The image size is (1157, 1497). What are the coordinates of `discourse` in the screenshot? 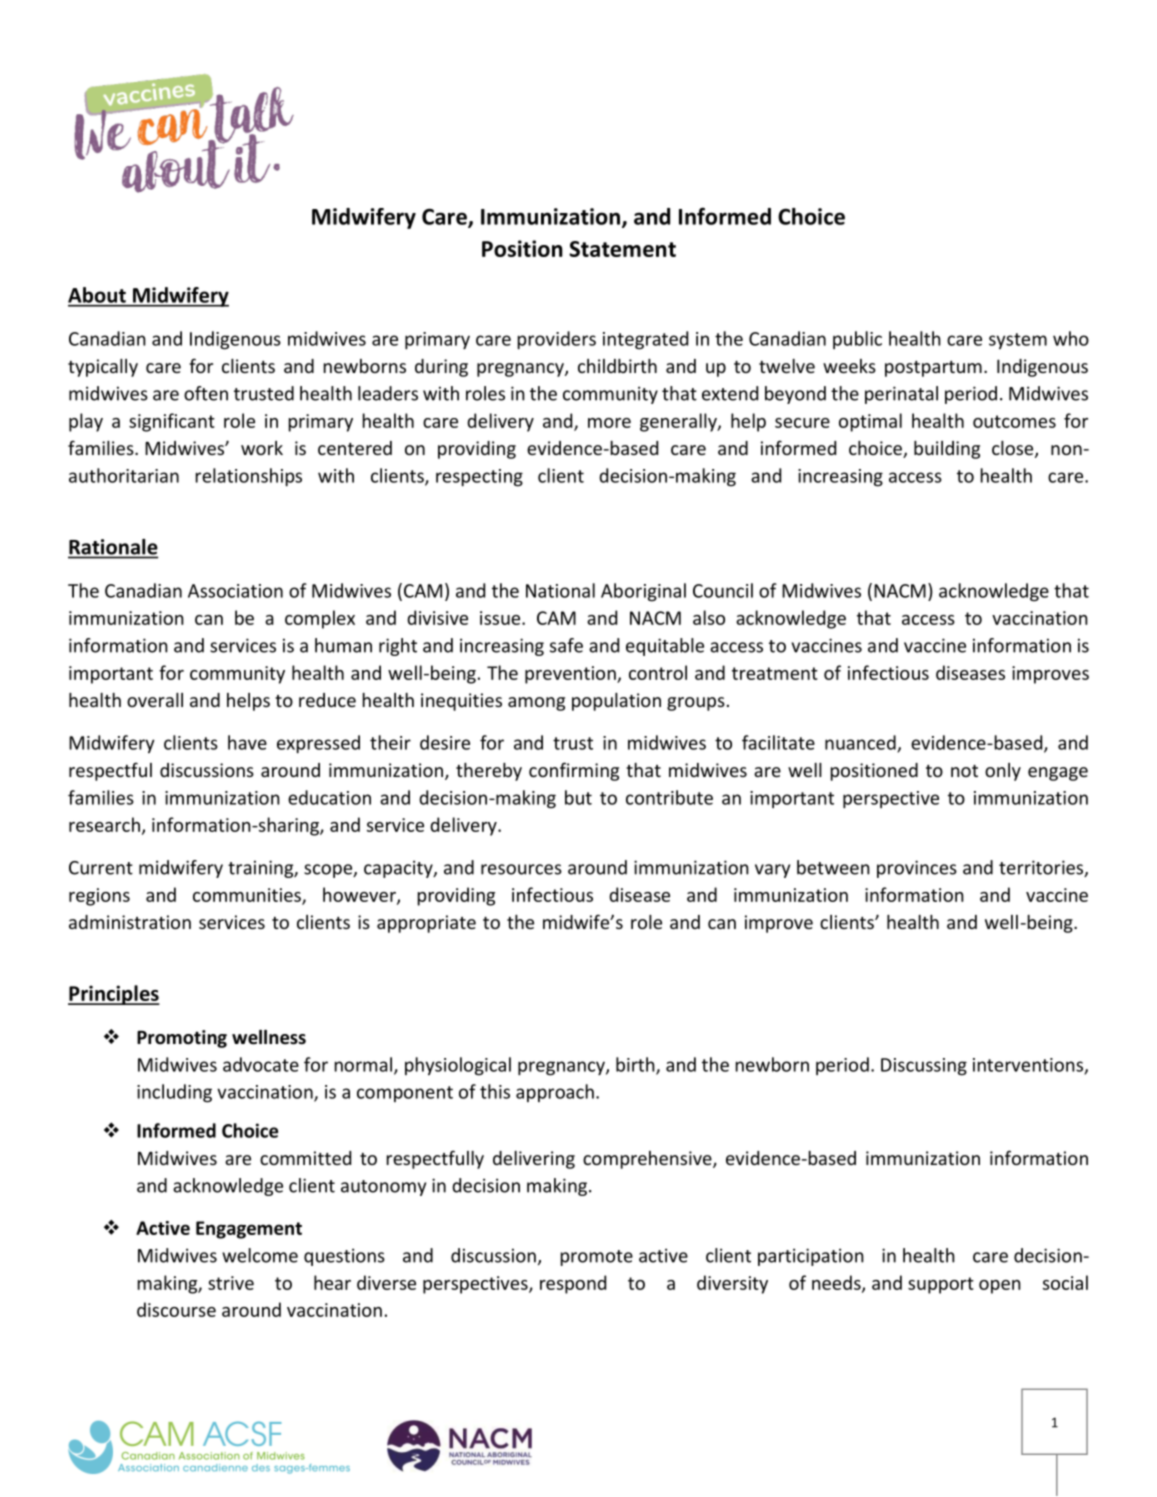 It's located at (176, 1309).
